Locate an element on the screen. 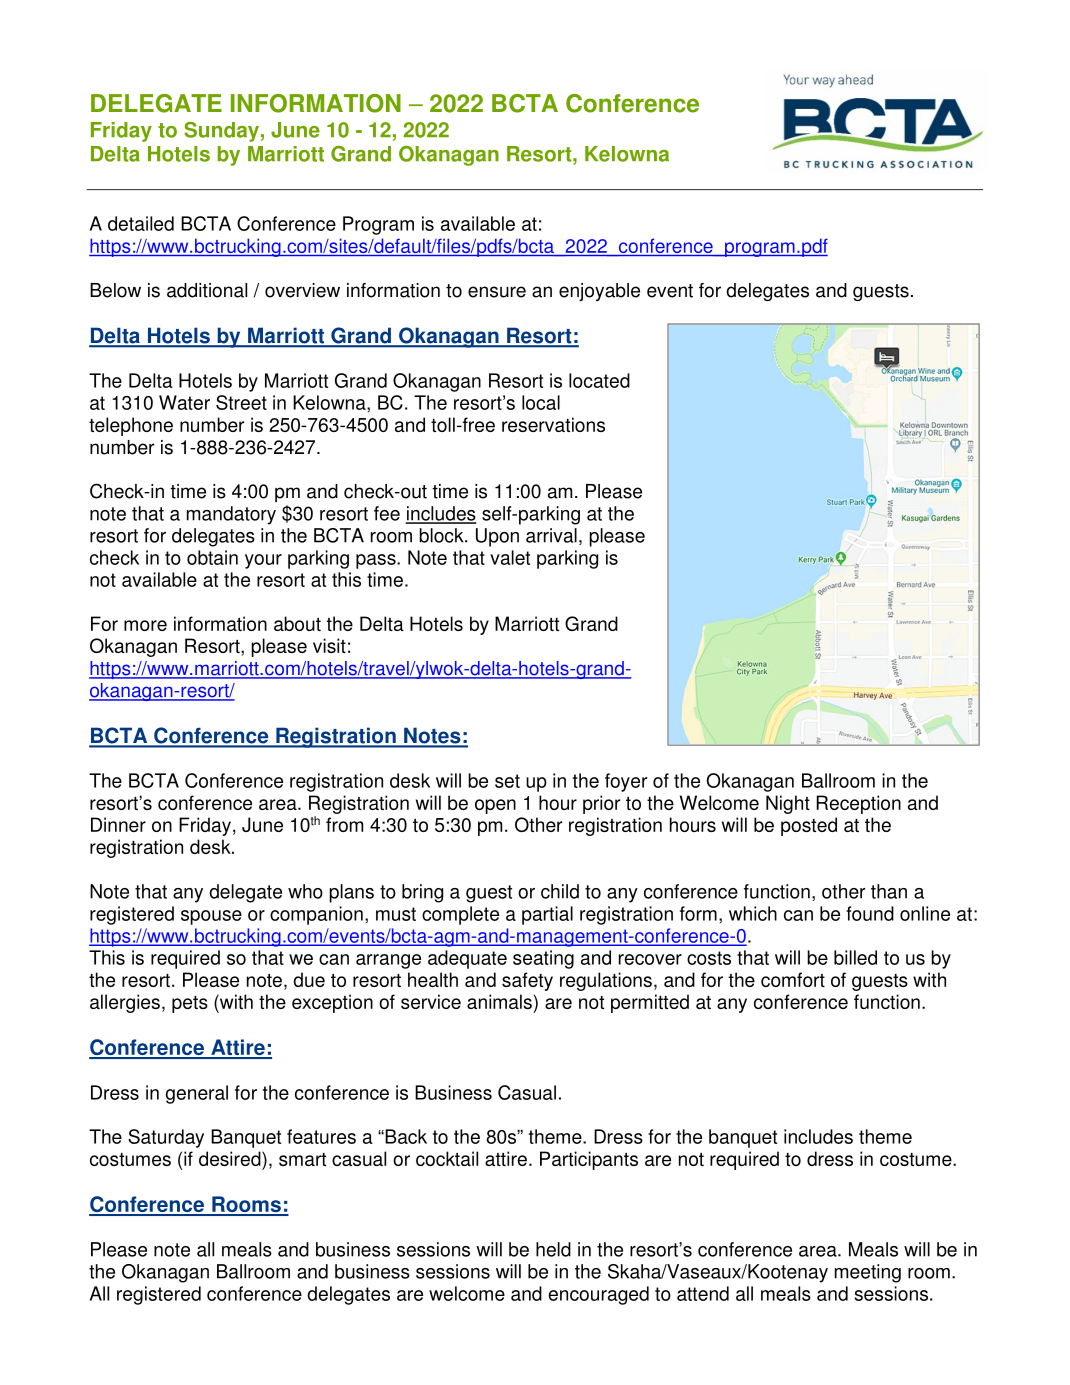  Dinner is located at coordinates (118, 824).
